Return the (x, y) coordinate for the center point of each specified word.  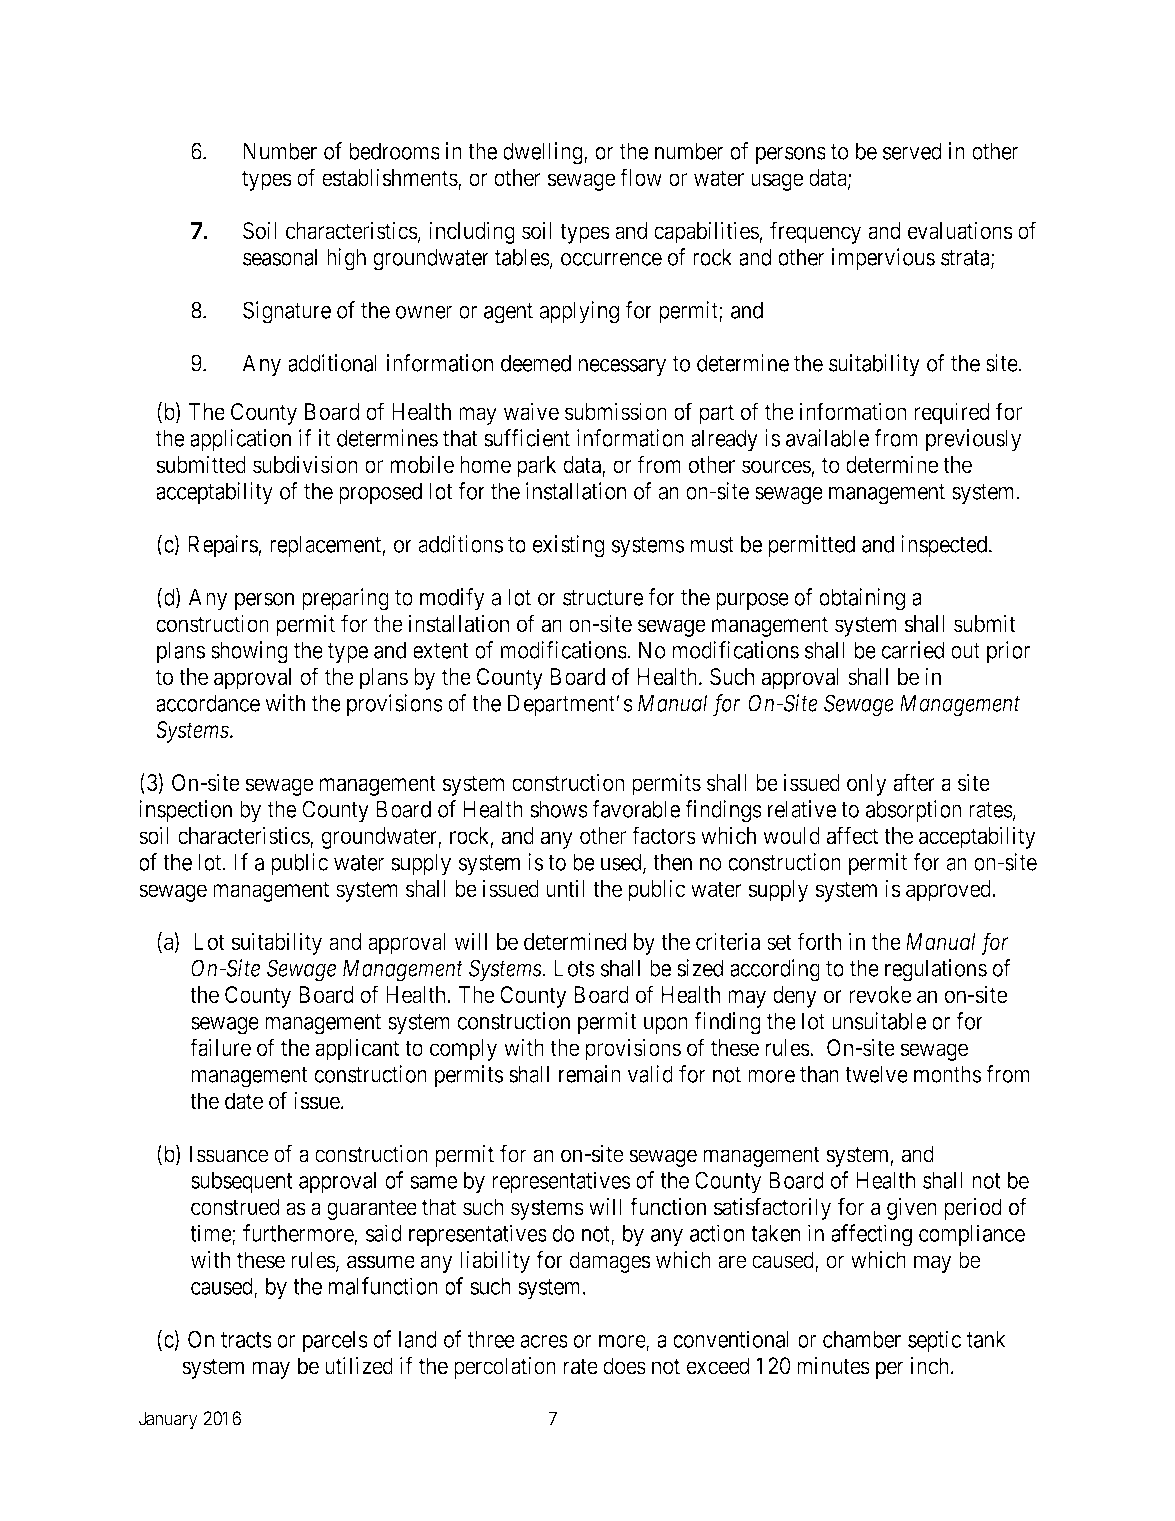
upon (666, 1025)
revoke (880, 995)
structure (603, 598)
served (912, 151)
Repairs (223, 546)
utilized (359, 1366)
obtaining (862, 599)
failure (220, 1047)
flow (641, 177)
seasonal (280, 257)
